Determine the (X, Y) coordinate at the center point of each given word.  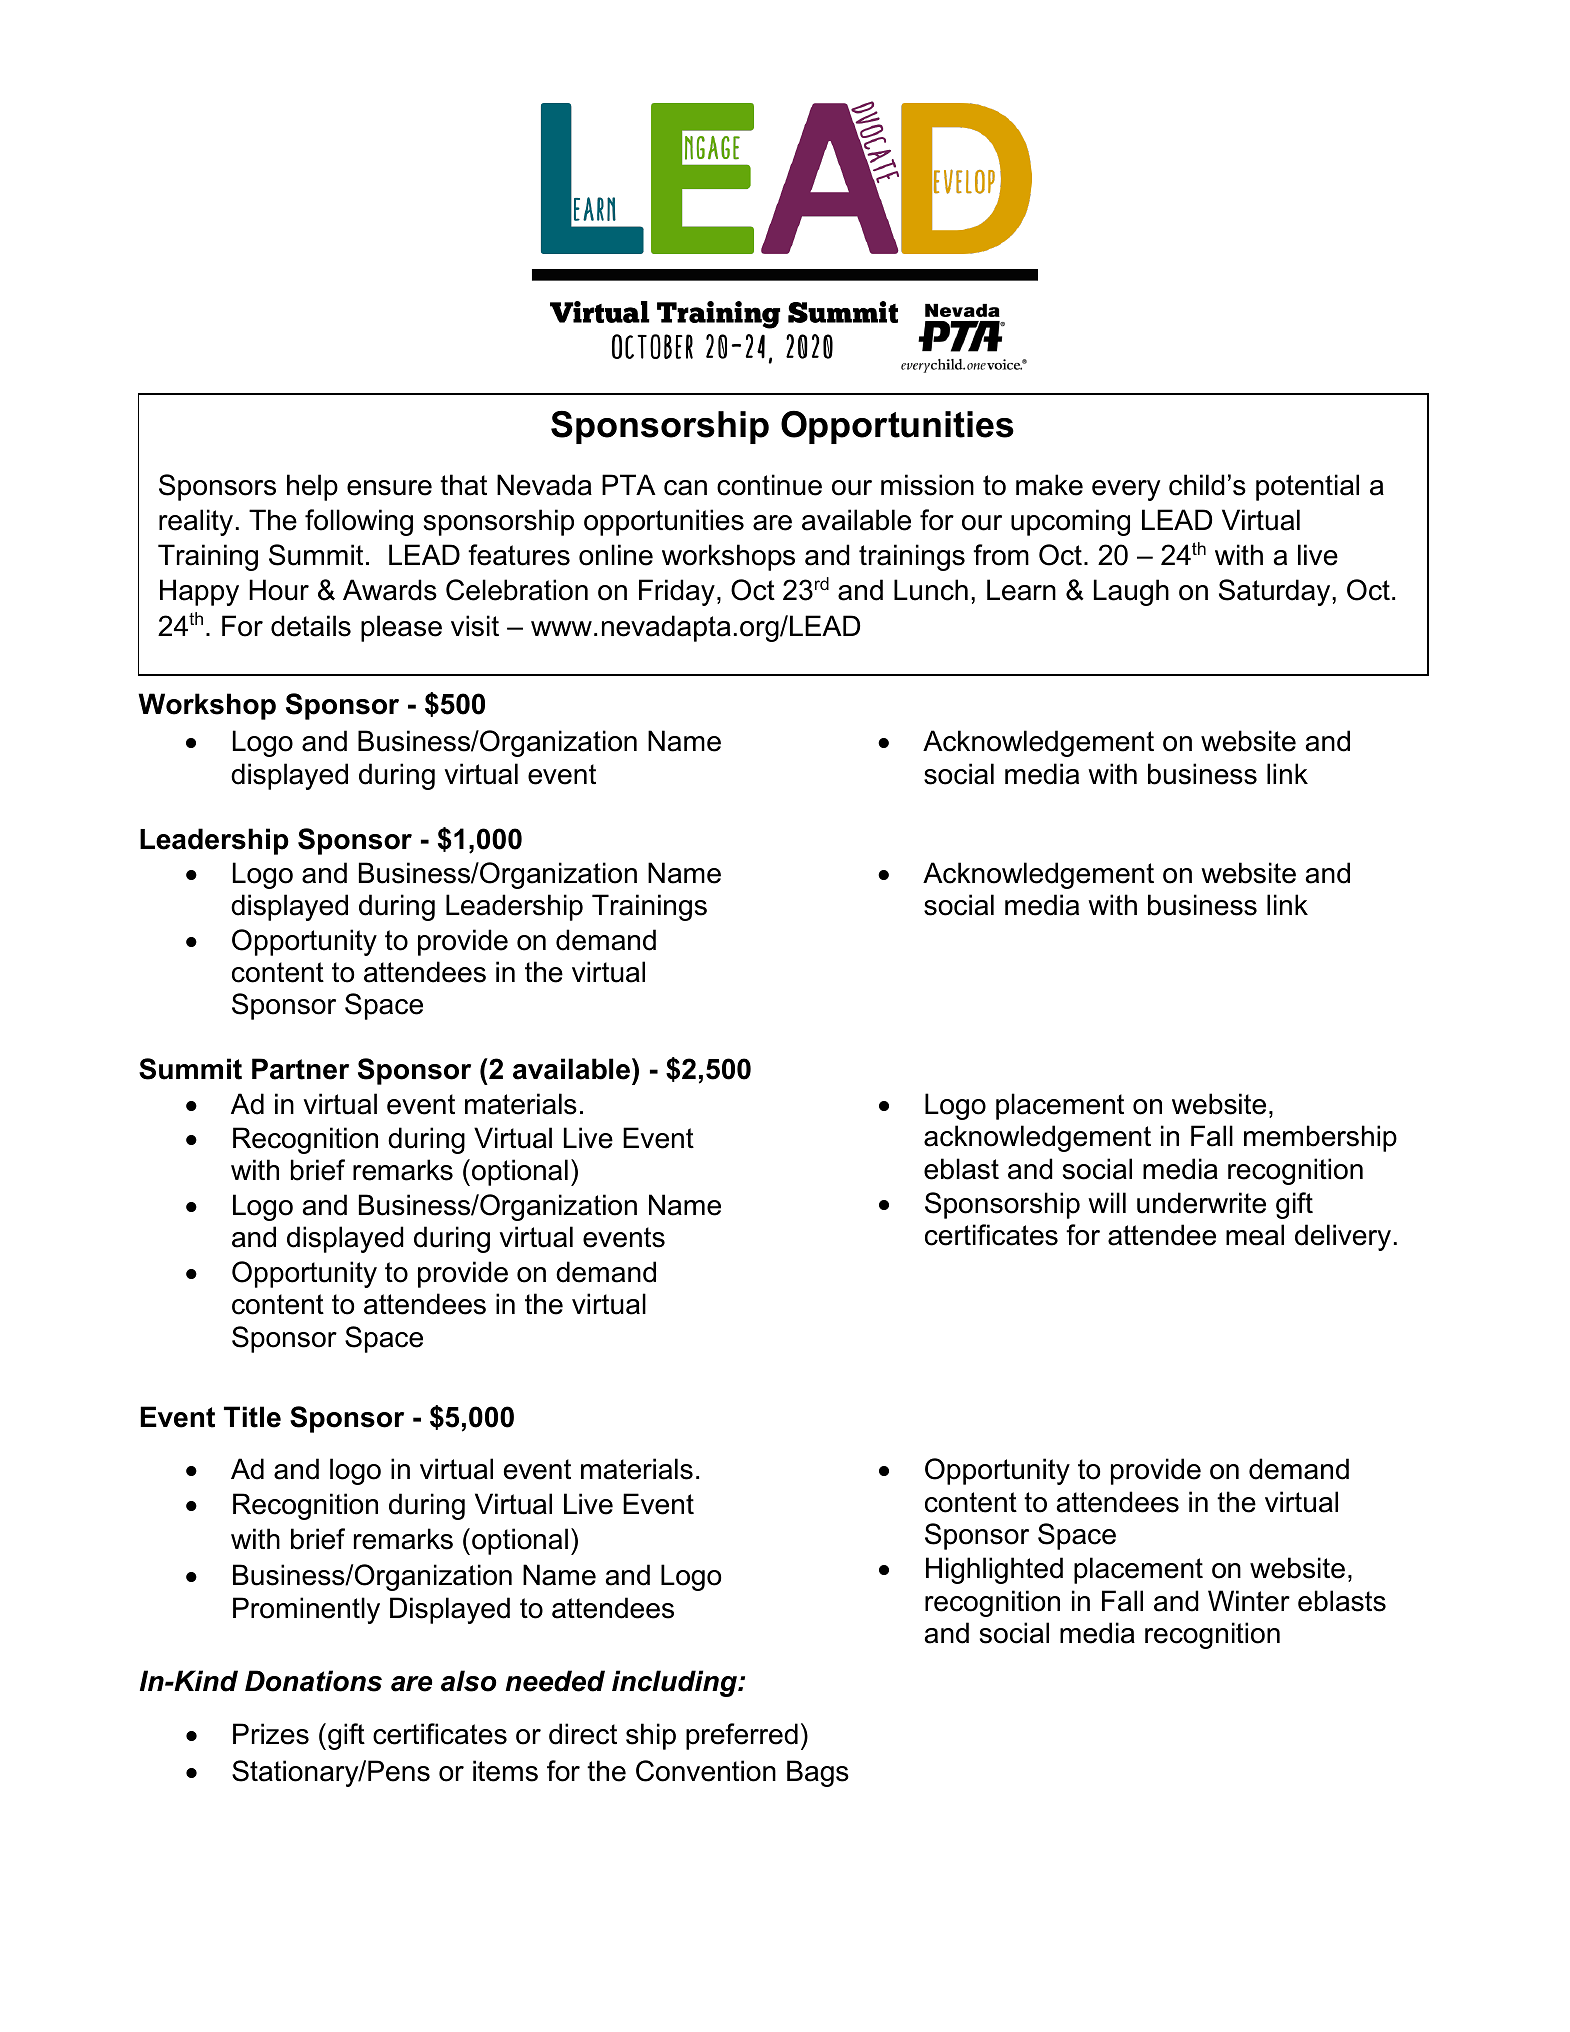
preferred (742, 1736)
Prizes (271, 1734)
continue (769, 485)
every (1126, 490)
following (359, 522)
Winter (1249, 1601)
